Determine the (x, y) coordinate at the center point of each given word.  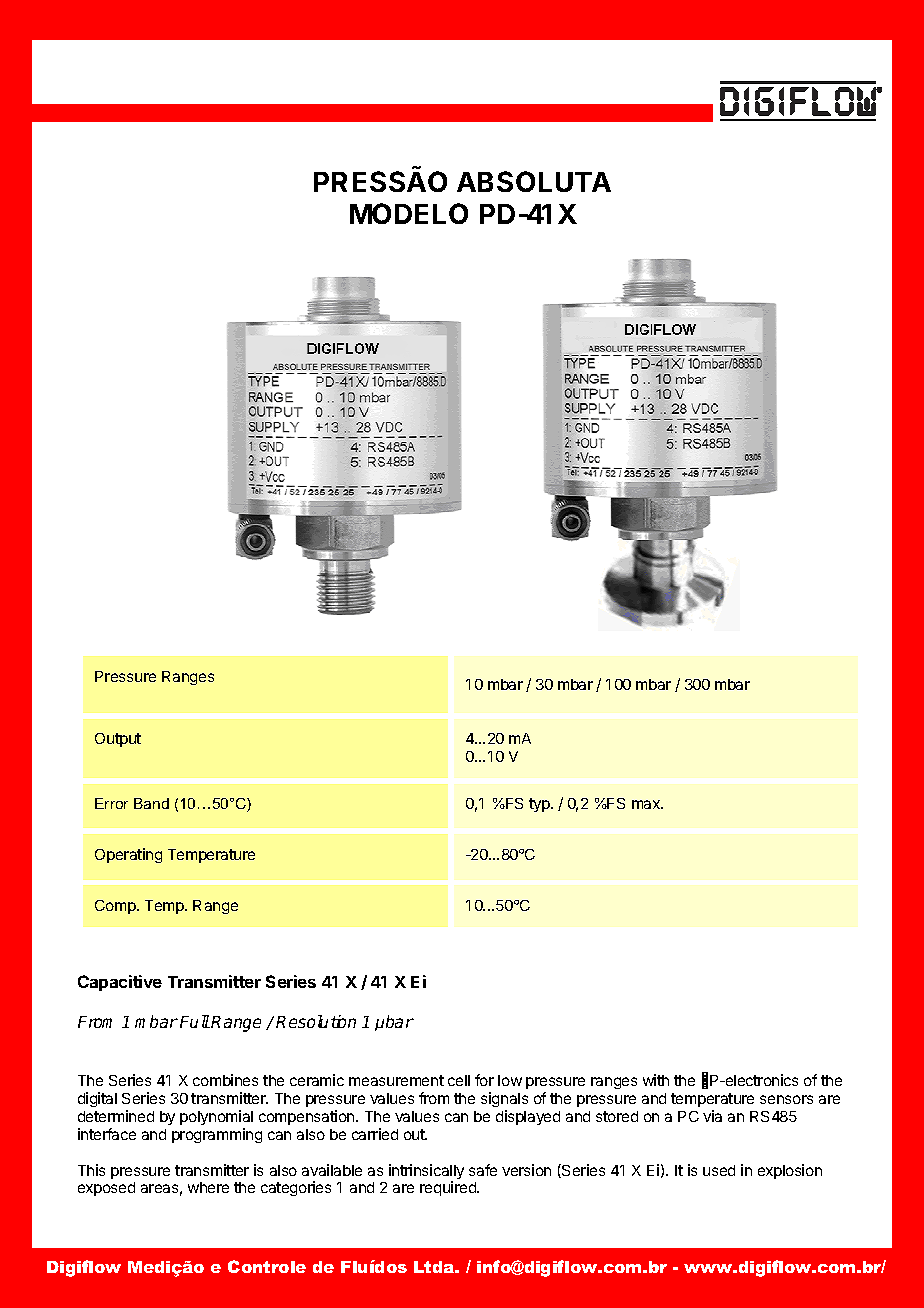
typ (540, 805)
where (208, 1187)
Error (111, 803)
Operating (128, 855)
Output (118, 740)
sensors (786, 1099)
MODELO (409, 213)
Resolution (316, 1021)
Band (151, 803)
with (656, 1080)
